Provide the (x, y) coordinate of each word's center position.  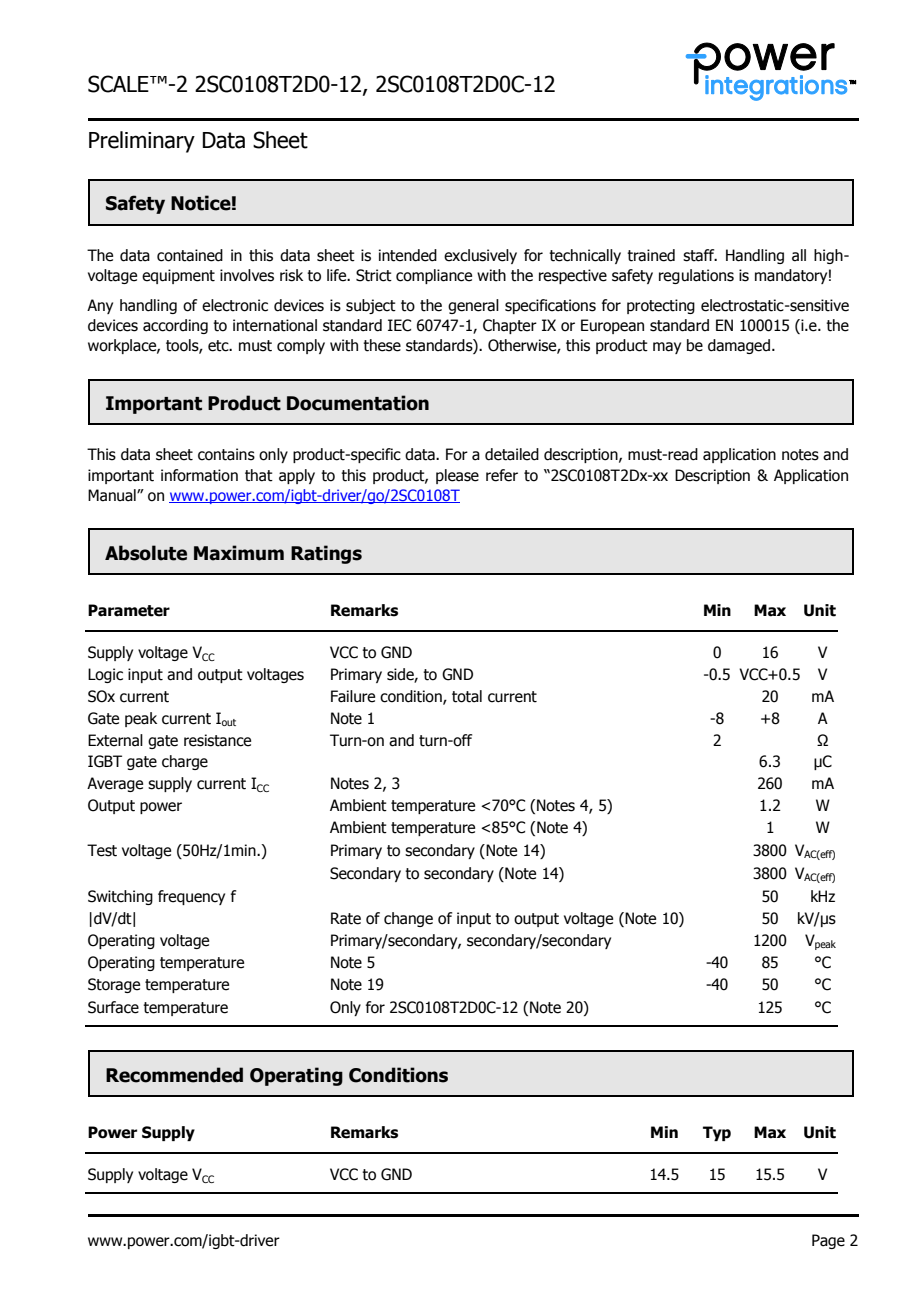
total (467, 696)
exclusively (480, 256)
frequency (191, 897)
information (199, 475)
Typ (717, 1133)
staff (700, 255)
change (408, 919)
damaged (739, 346)
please (457, 476)
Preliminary (142, 142)
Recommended (174, 1075)
